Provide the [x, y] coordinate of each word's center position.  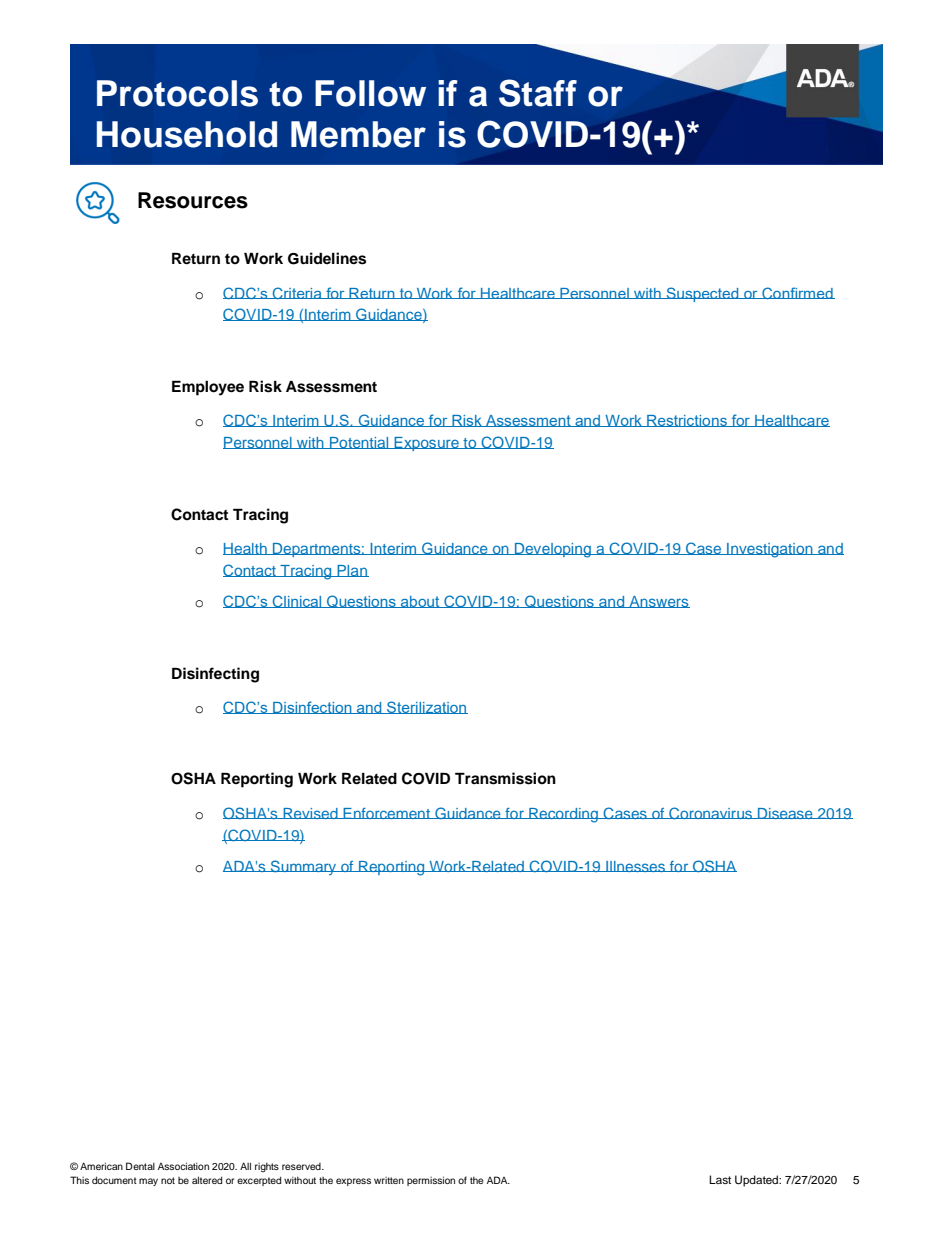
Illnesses [635, 866]
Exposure [426, 444]
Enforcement [387, 813]
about [420, 602]
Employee [208, 388]
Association [183, 1166]
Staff [538, 93]
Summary [304, 867]
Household [187, 134]
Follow [370, 93]
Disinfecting [215, 675]
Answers [658, 602]
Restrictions [687, 421]
